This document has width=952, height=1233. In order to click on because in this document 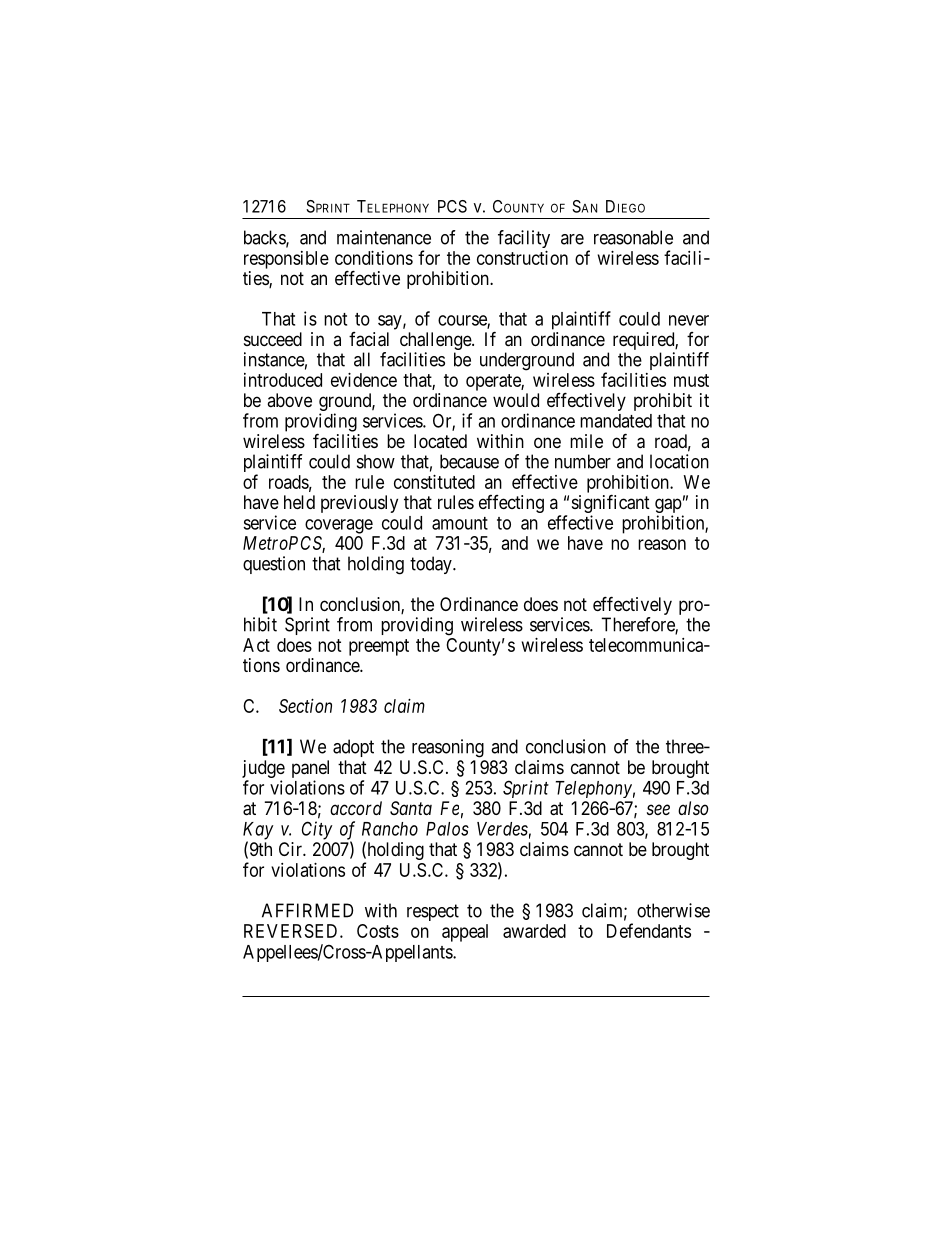, I will do `click(469, 461)`.
